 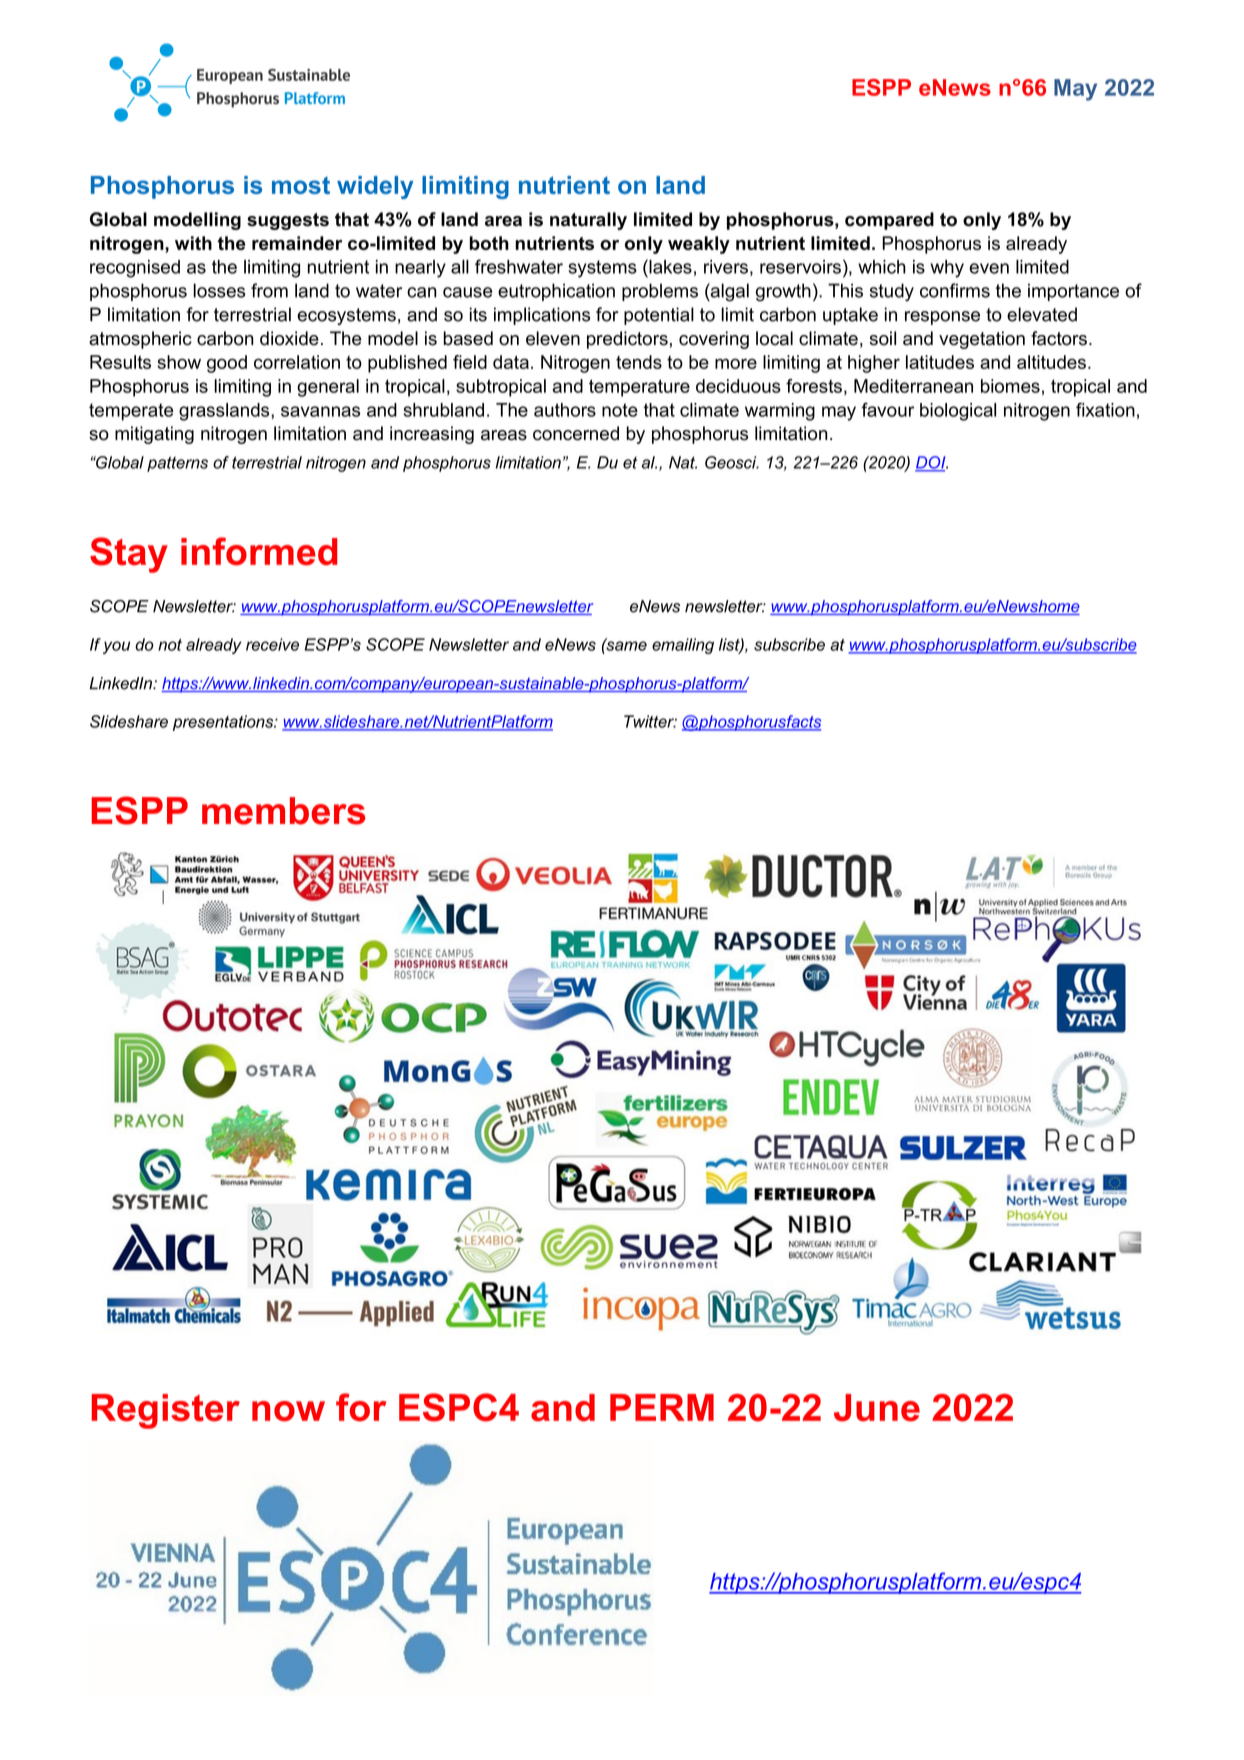 What do you see at coordinates (683, 646) in the screenshot?
I see `emailing` at bounding box center [683, 646].
